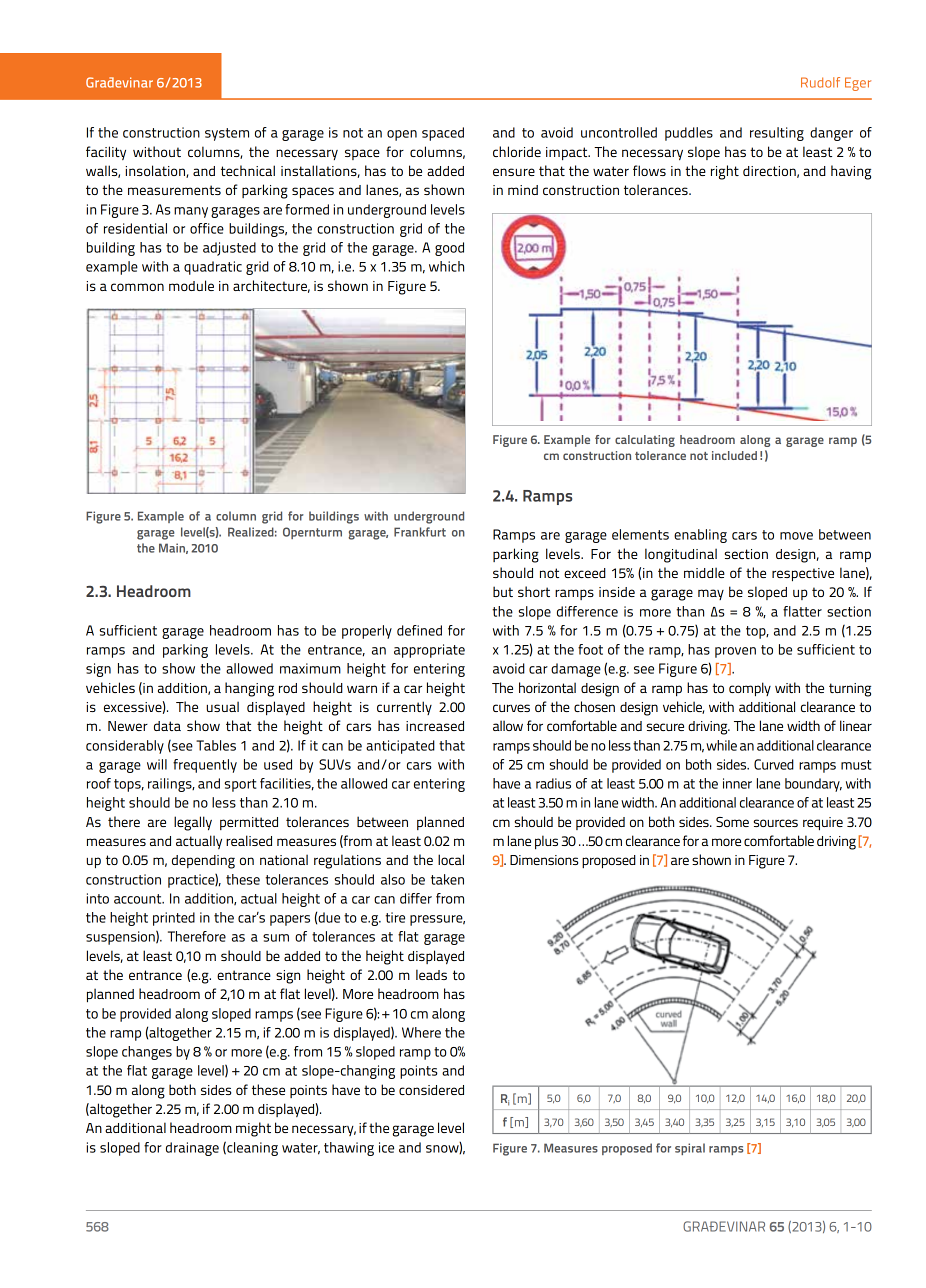 This page has width=926, height=1288. What do you see at coordinates (517, 151) in the page?
I see `chloride` at bounding box center [517, 151].
